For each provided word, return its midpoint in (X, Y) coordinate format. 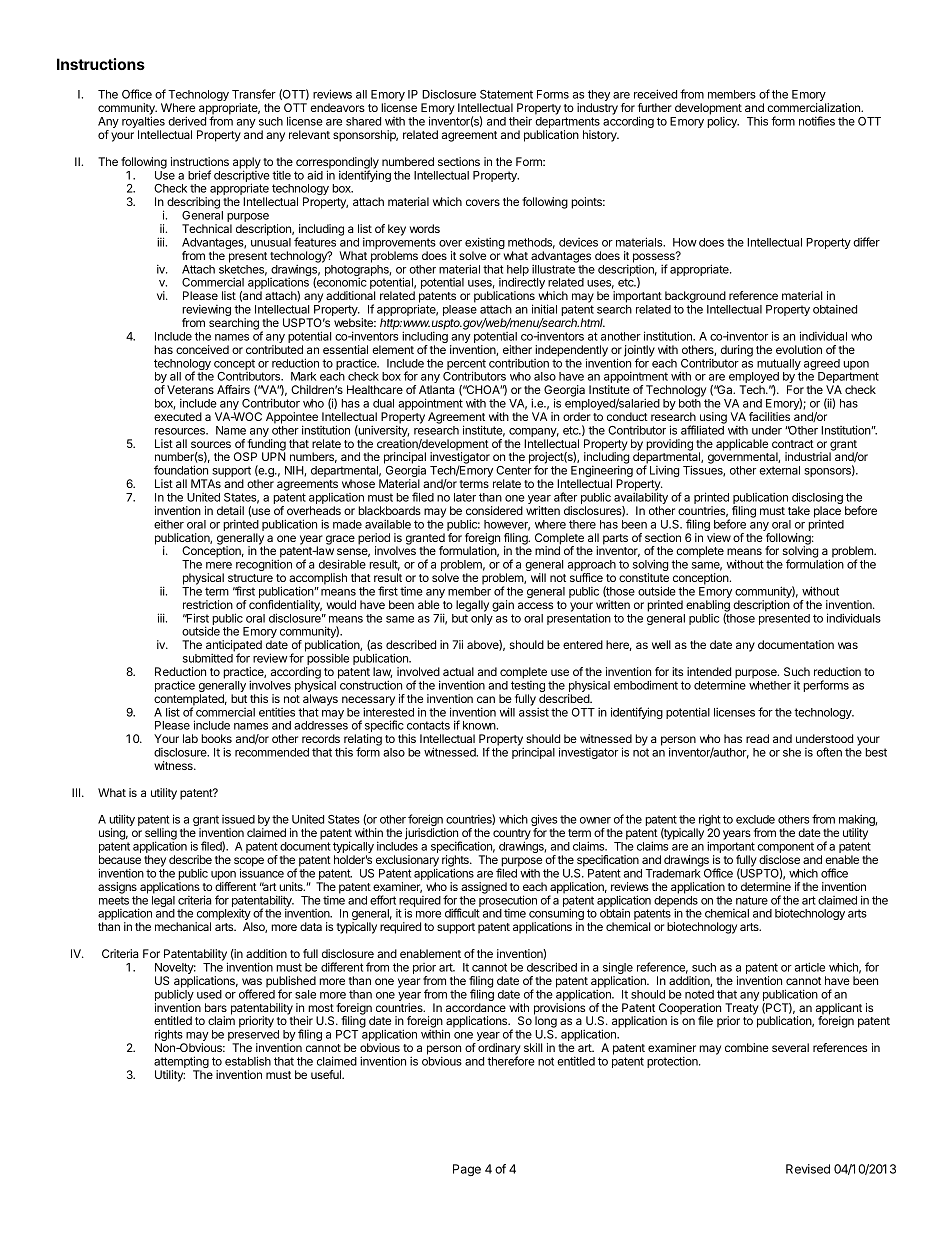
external (779, 470)
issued (238, 819)
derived (187, 121)
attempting (181, 1063)
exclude (755, 819)
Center (514, 470)
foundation (181, 470)
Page (467, 1170)
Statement (506, 94)
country (512, 835)
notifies (817, 121)
